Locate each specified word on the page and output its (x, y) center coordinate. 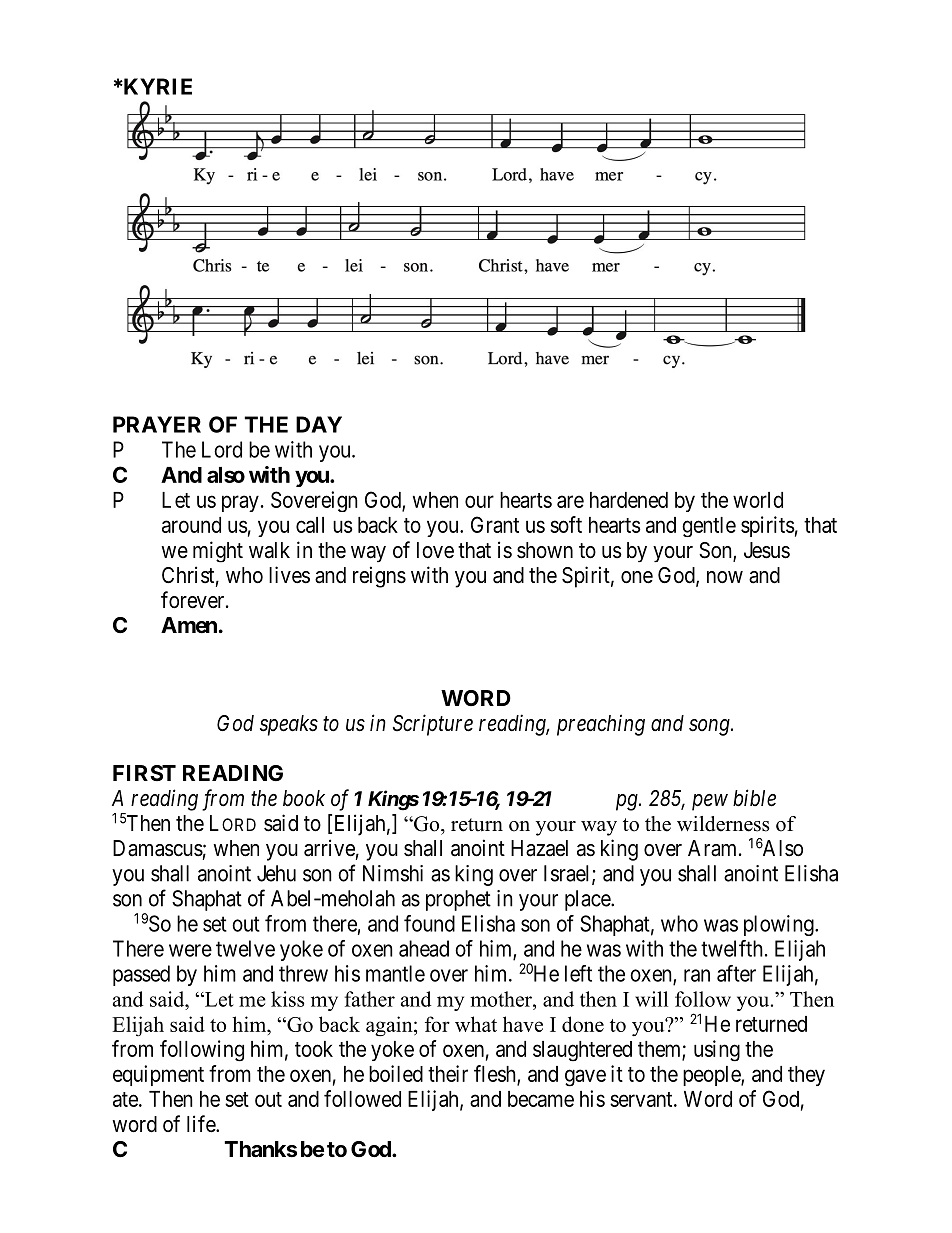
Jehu (276, 873)
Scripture (433, 725)
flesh (496, 1074)
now (725, 577)
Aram (714, 848)
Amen (189, 625)
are (570, 501)
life (202, 1124)
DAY (319, 424)
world (758, 500)
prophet (458, 900)
